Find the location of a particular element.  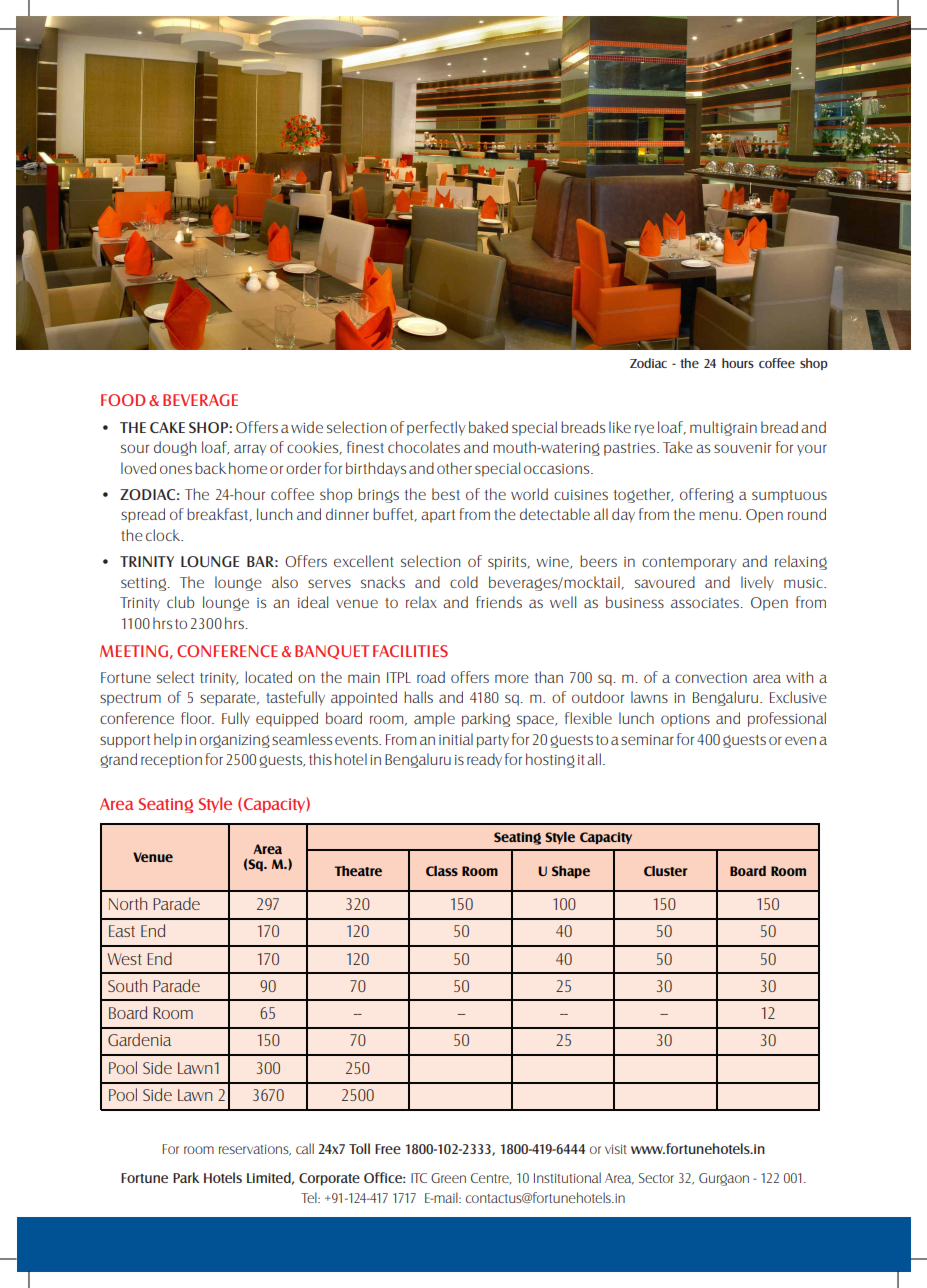

Cluster is located at coordinates (665, 871).
